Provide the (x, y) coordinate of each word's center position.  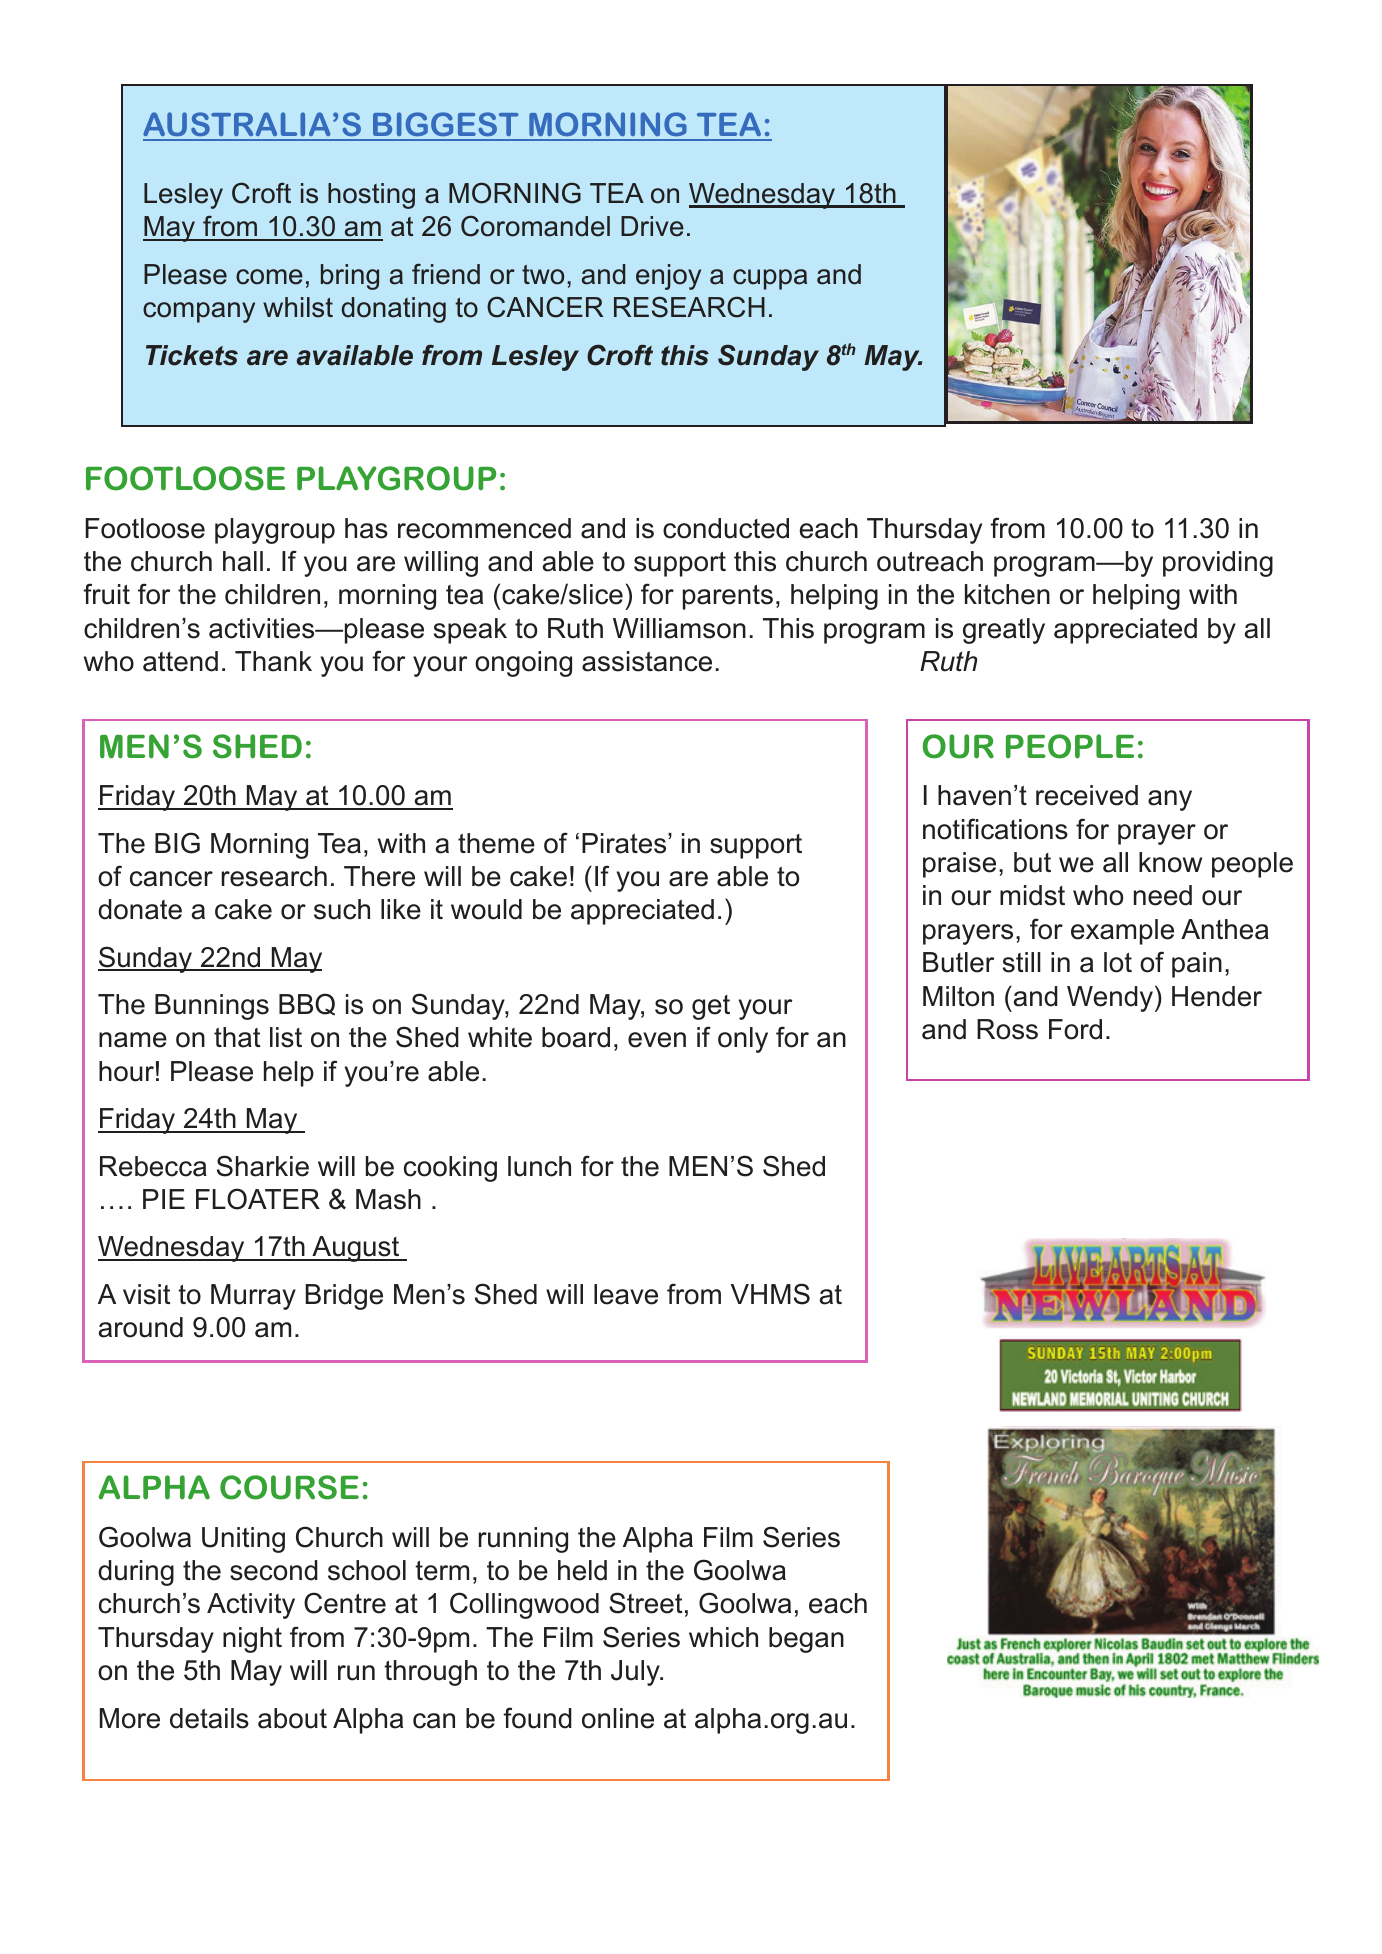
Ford (1075, 1029)
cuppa (770, 279)
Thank (273, 661)
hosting (371, 196)
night (252, 1640)
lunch (539, 1166)
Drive (652, 226)
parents (728, 597)
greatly (1004, 631)
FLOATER (258, 1199)
